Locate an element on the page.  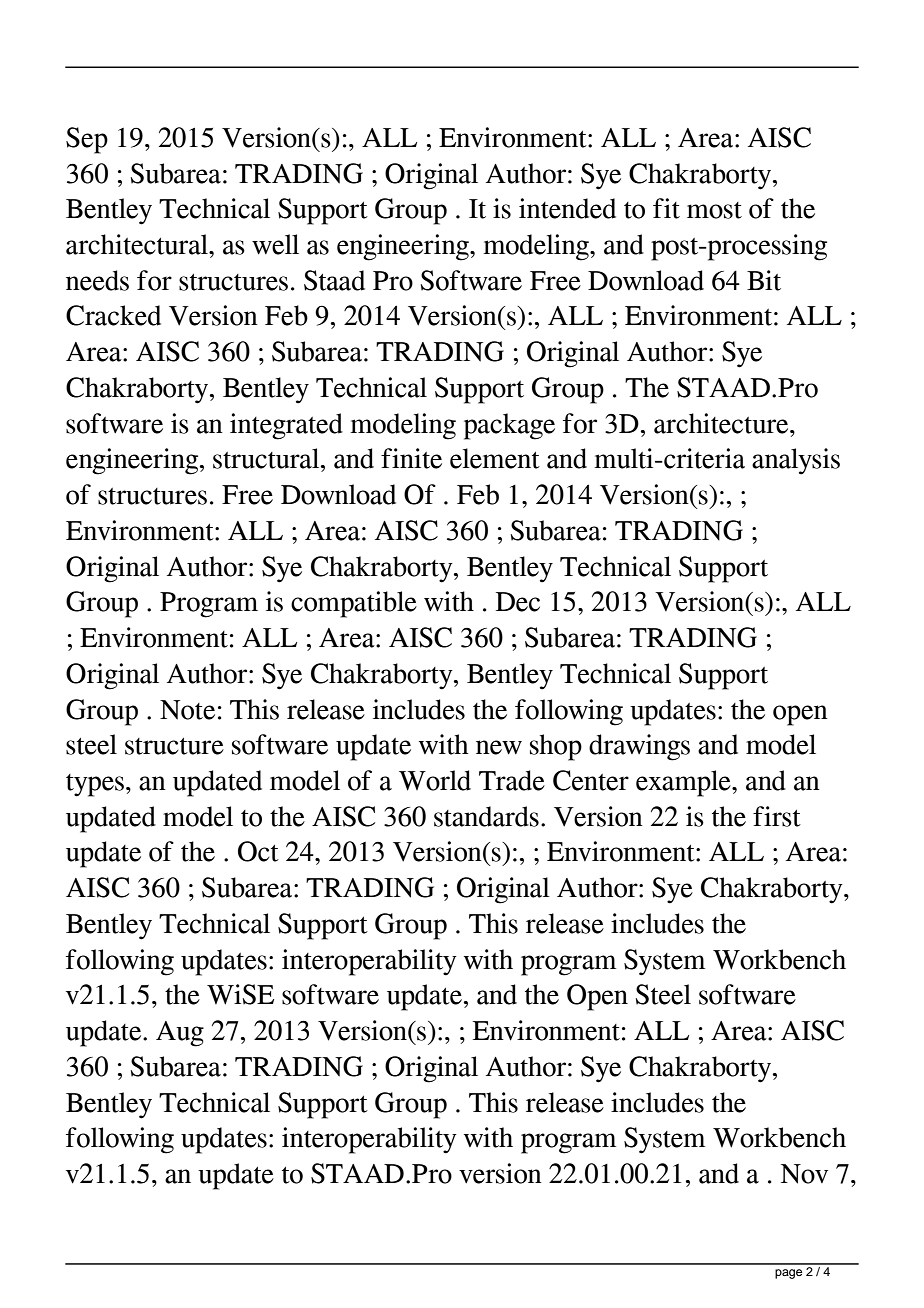
Note is located at coordinates (187, 710).
